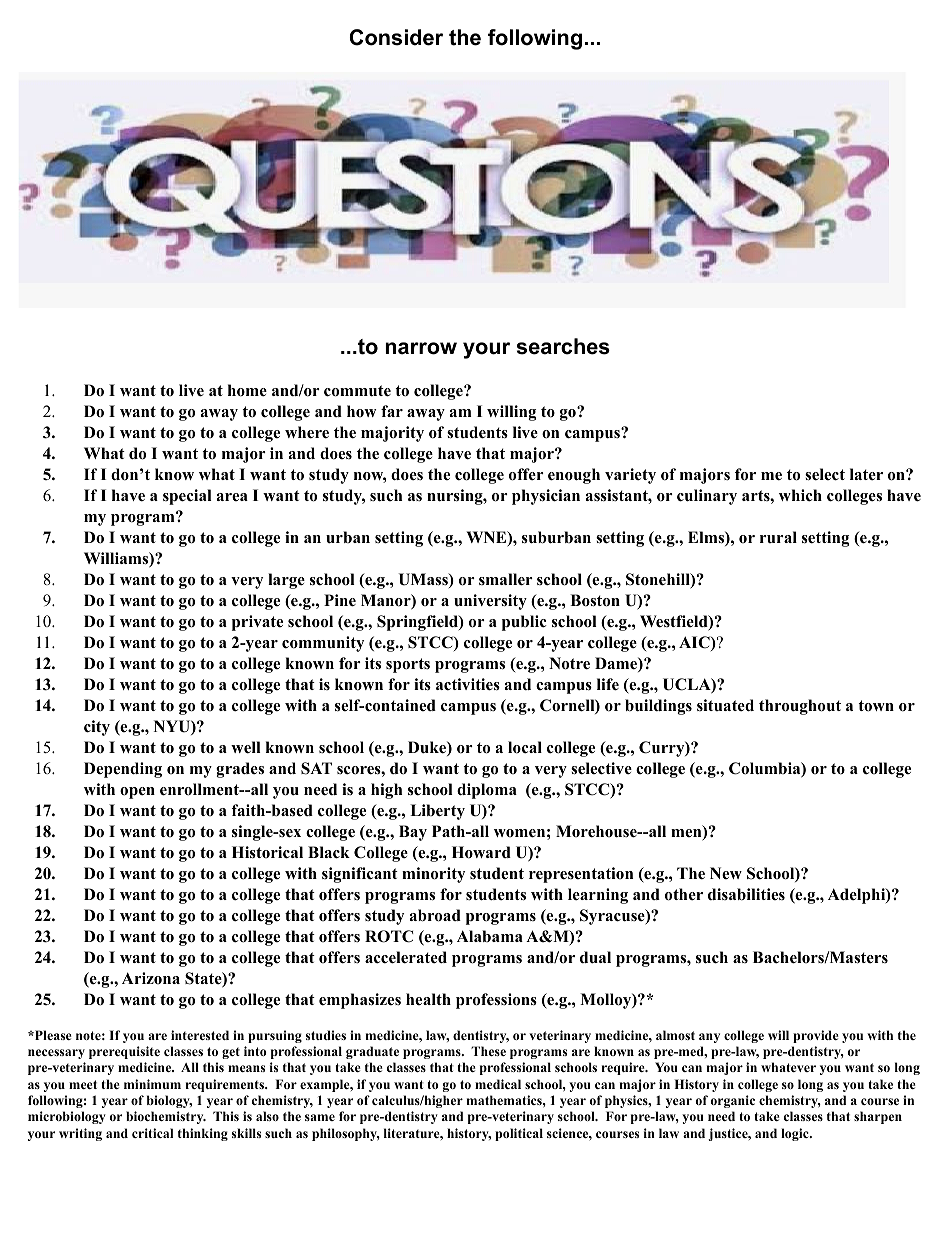 The width and height of the screenshot is (952, 1233). What do you see at coordinates (468, 684) in the screenshot?
I see `activities` at bounding box center [468, 684].
